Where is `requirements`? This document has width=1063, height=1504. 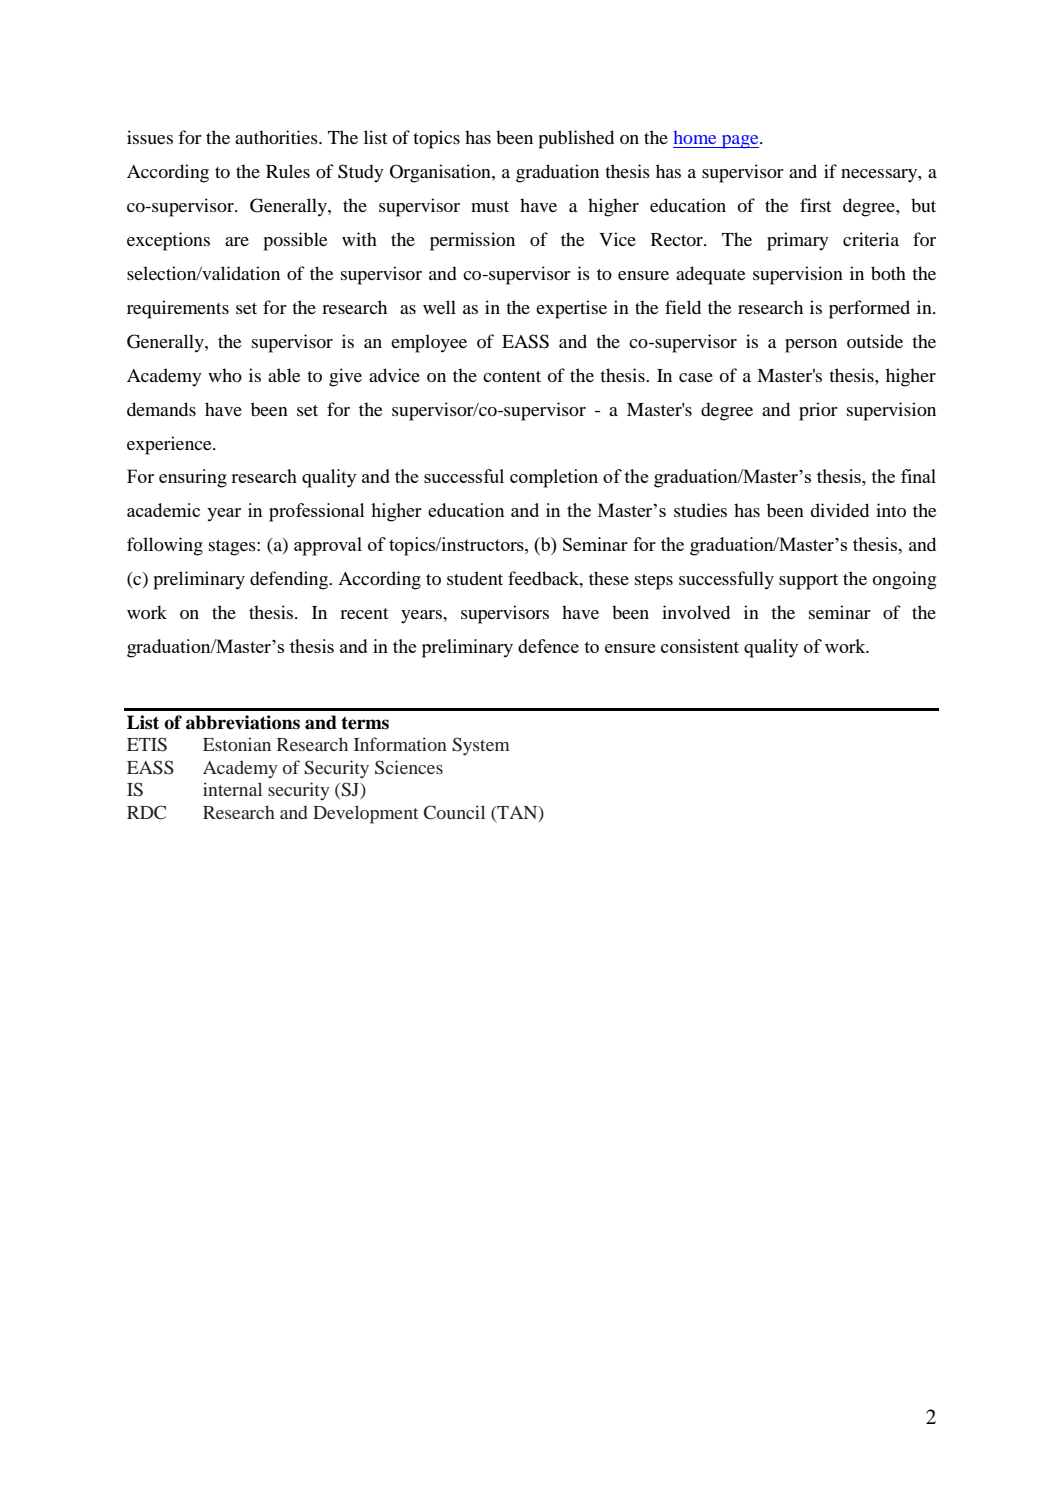 requirements is located at coordinates (178, 309).
